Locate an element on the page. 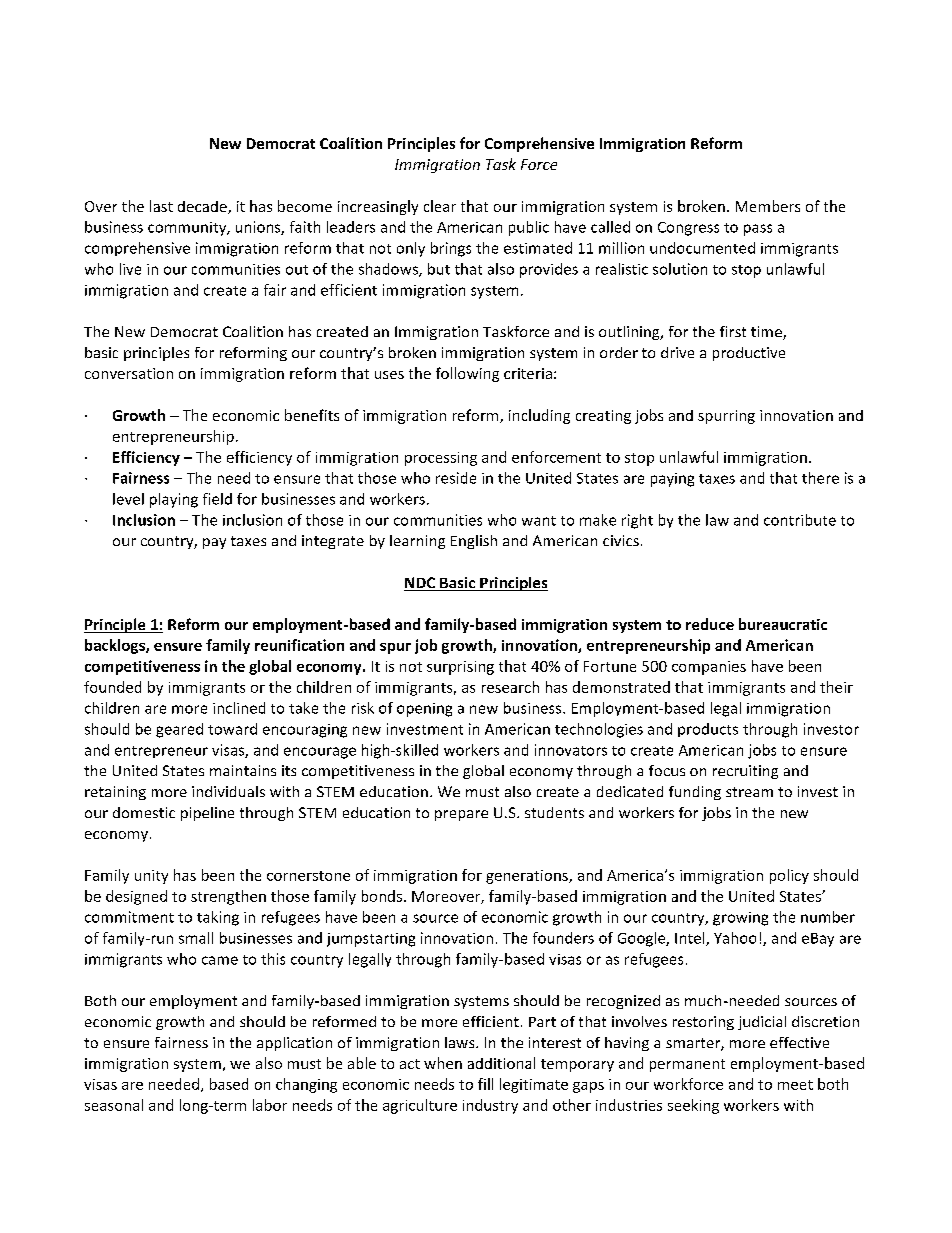 The height and width of the page is (1233, 952). field is located at coordinates (217, 499).
